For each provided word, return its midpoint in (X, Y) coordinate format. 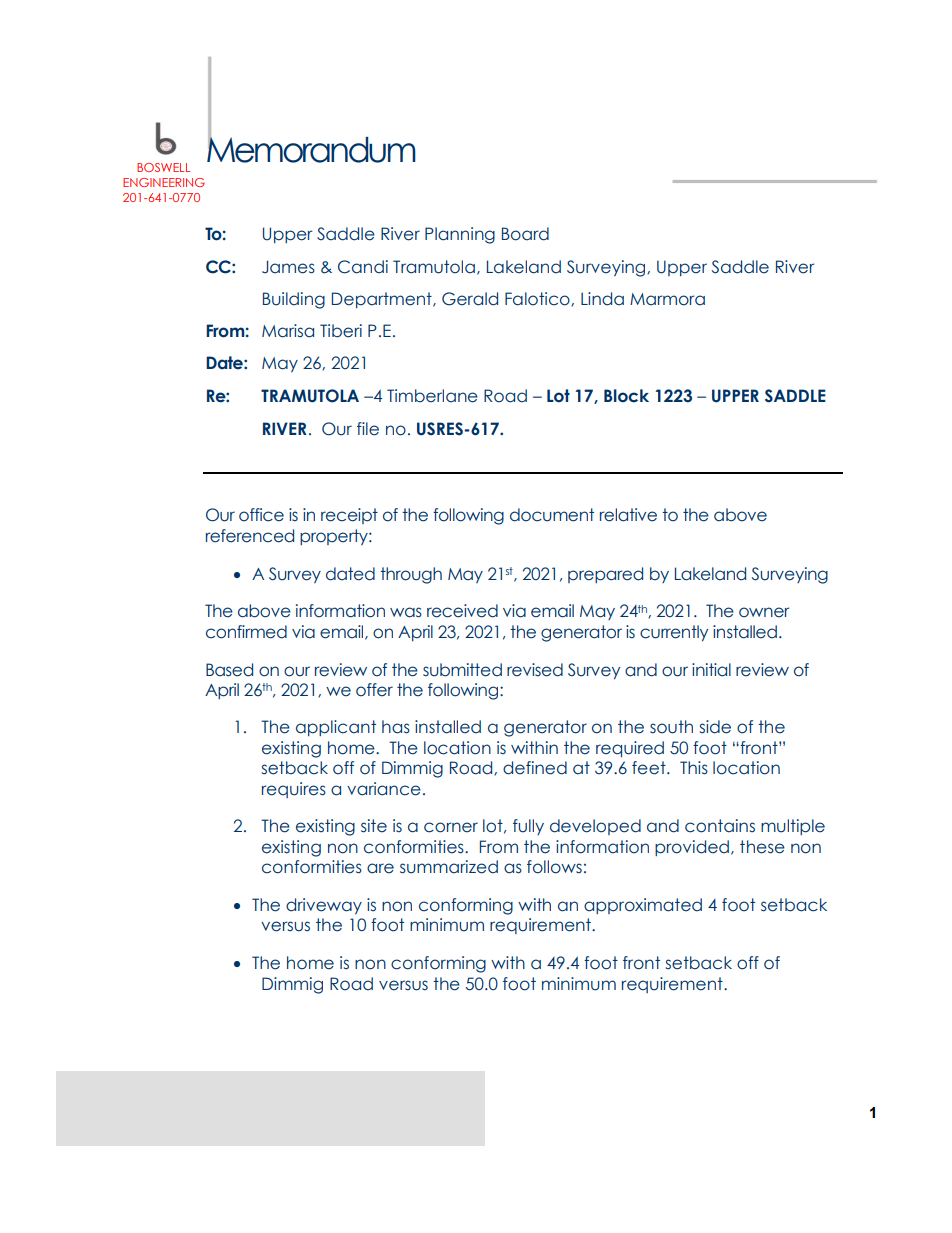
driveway (324, 906)
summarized (449, 867)
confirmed (246, 632)
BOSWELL (163, 167)
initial (711, 670)
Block (626, 396)
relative (628, 515)
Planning (460, 235)
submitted (462, 670)
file (368, 429)
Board (525, 234)
